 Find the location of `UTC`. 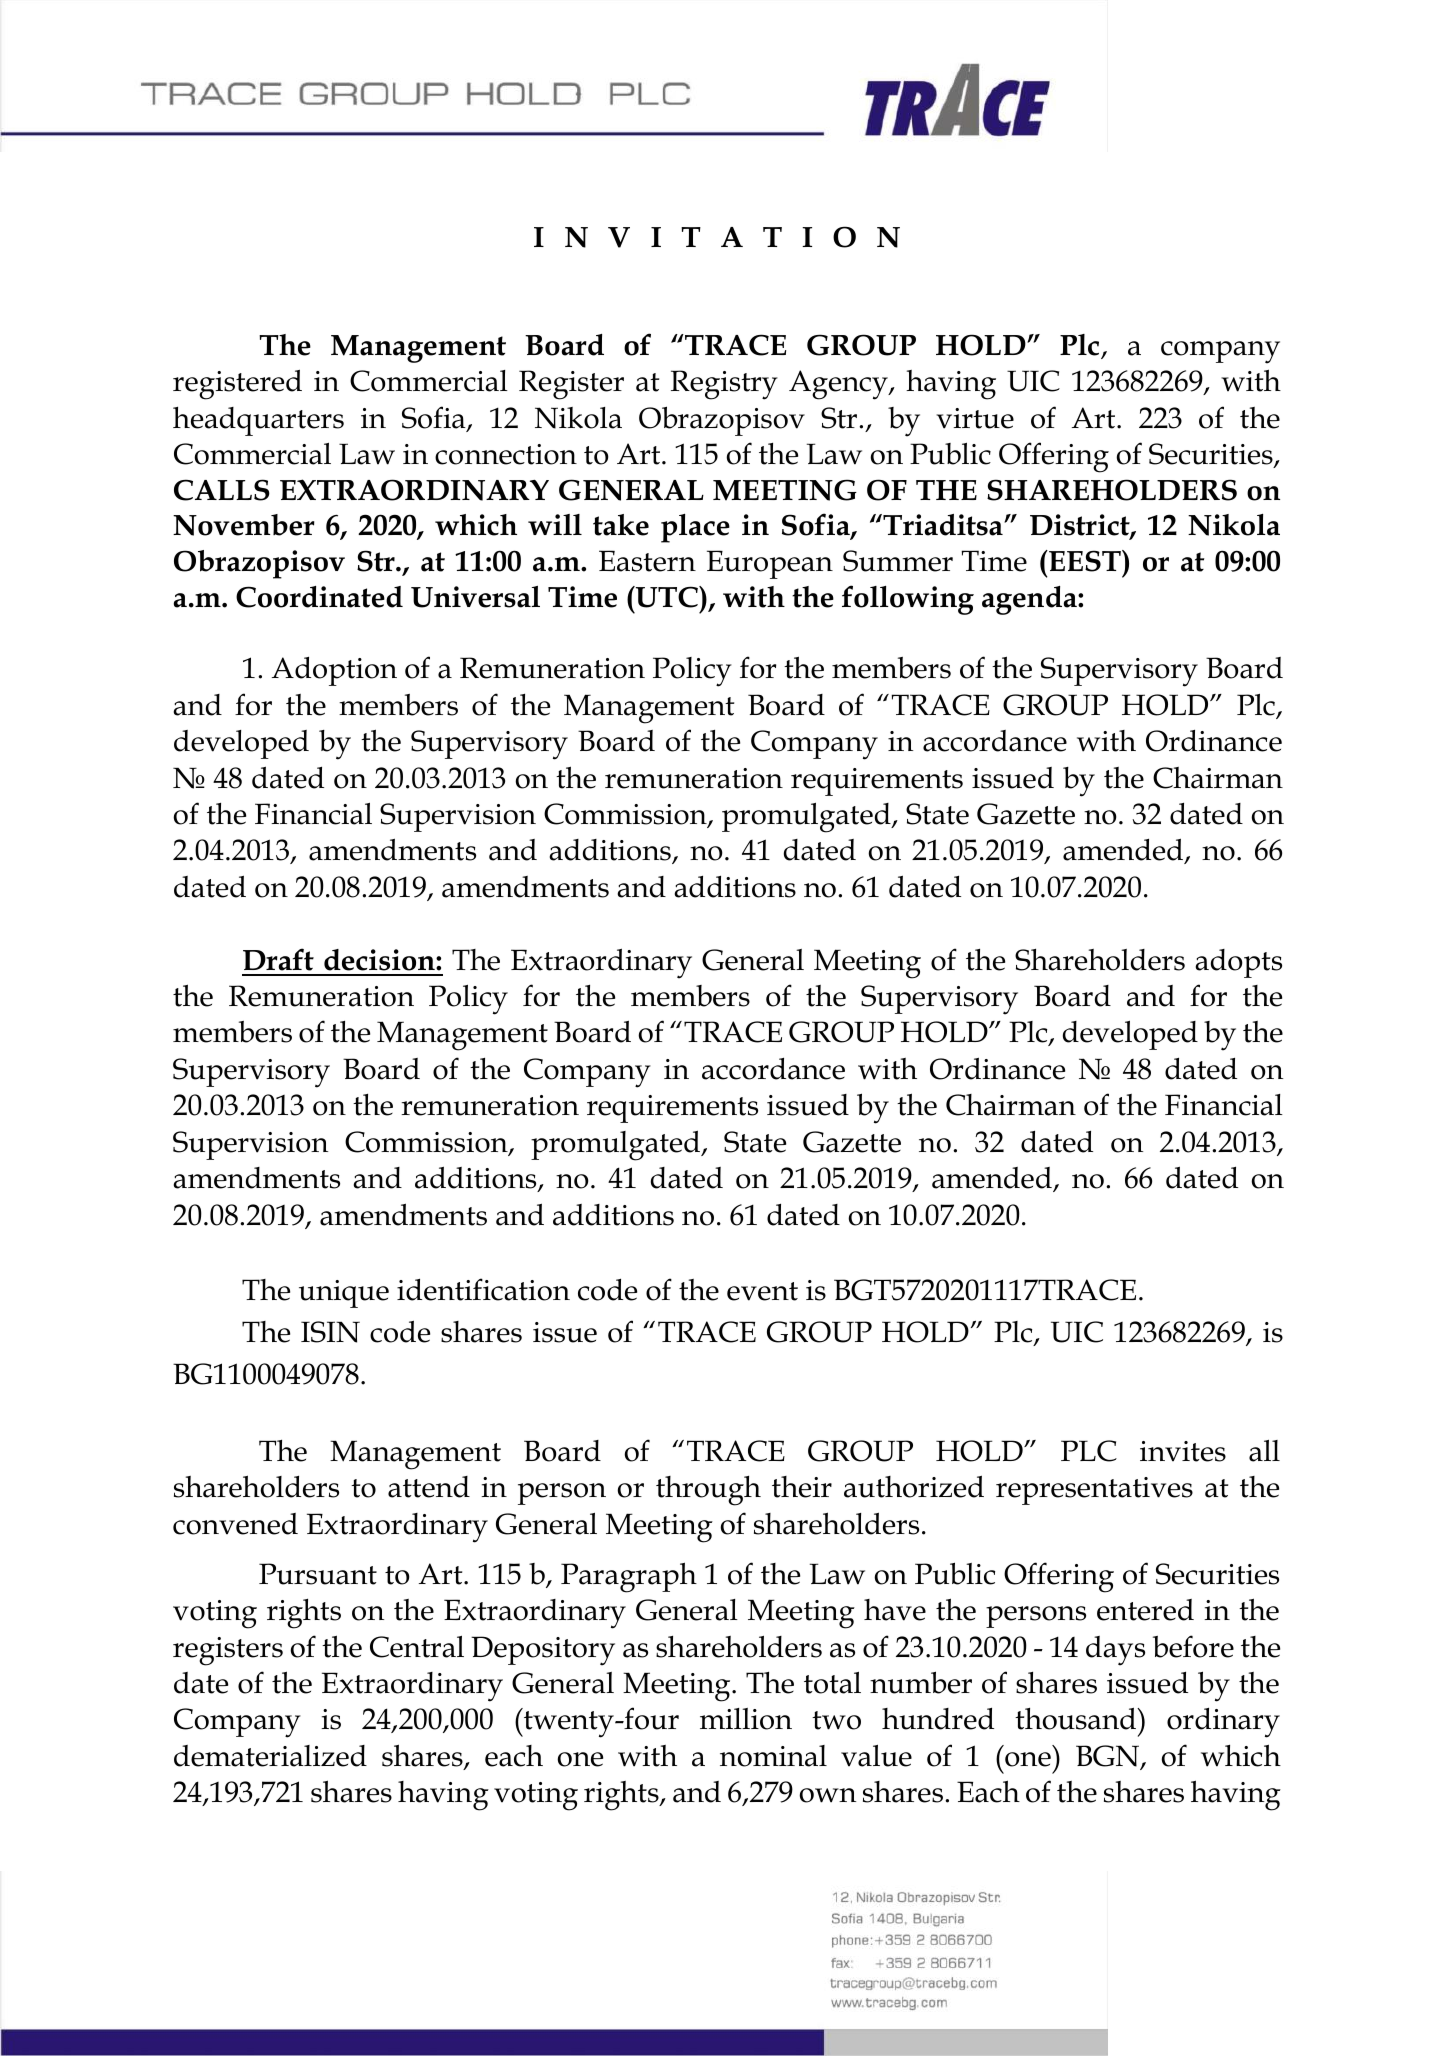

UTC is located at coordinates (667, 597).
